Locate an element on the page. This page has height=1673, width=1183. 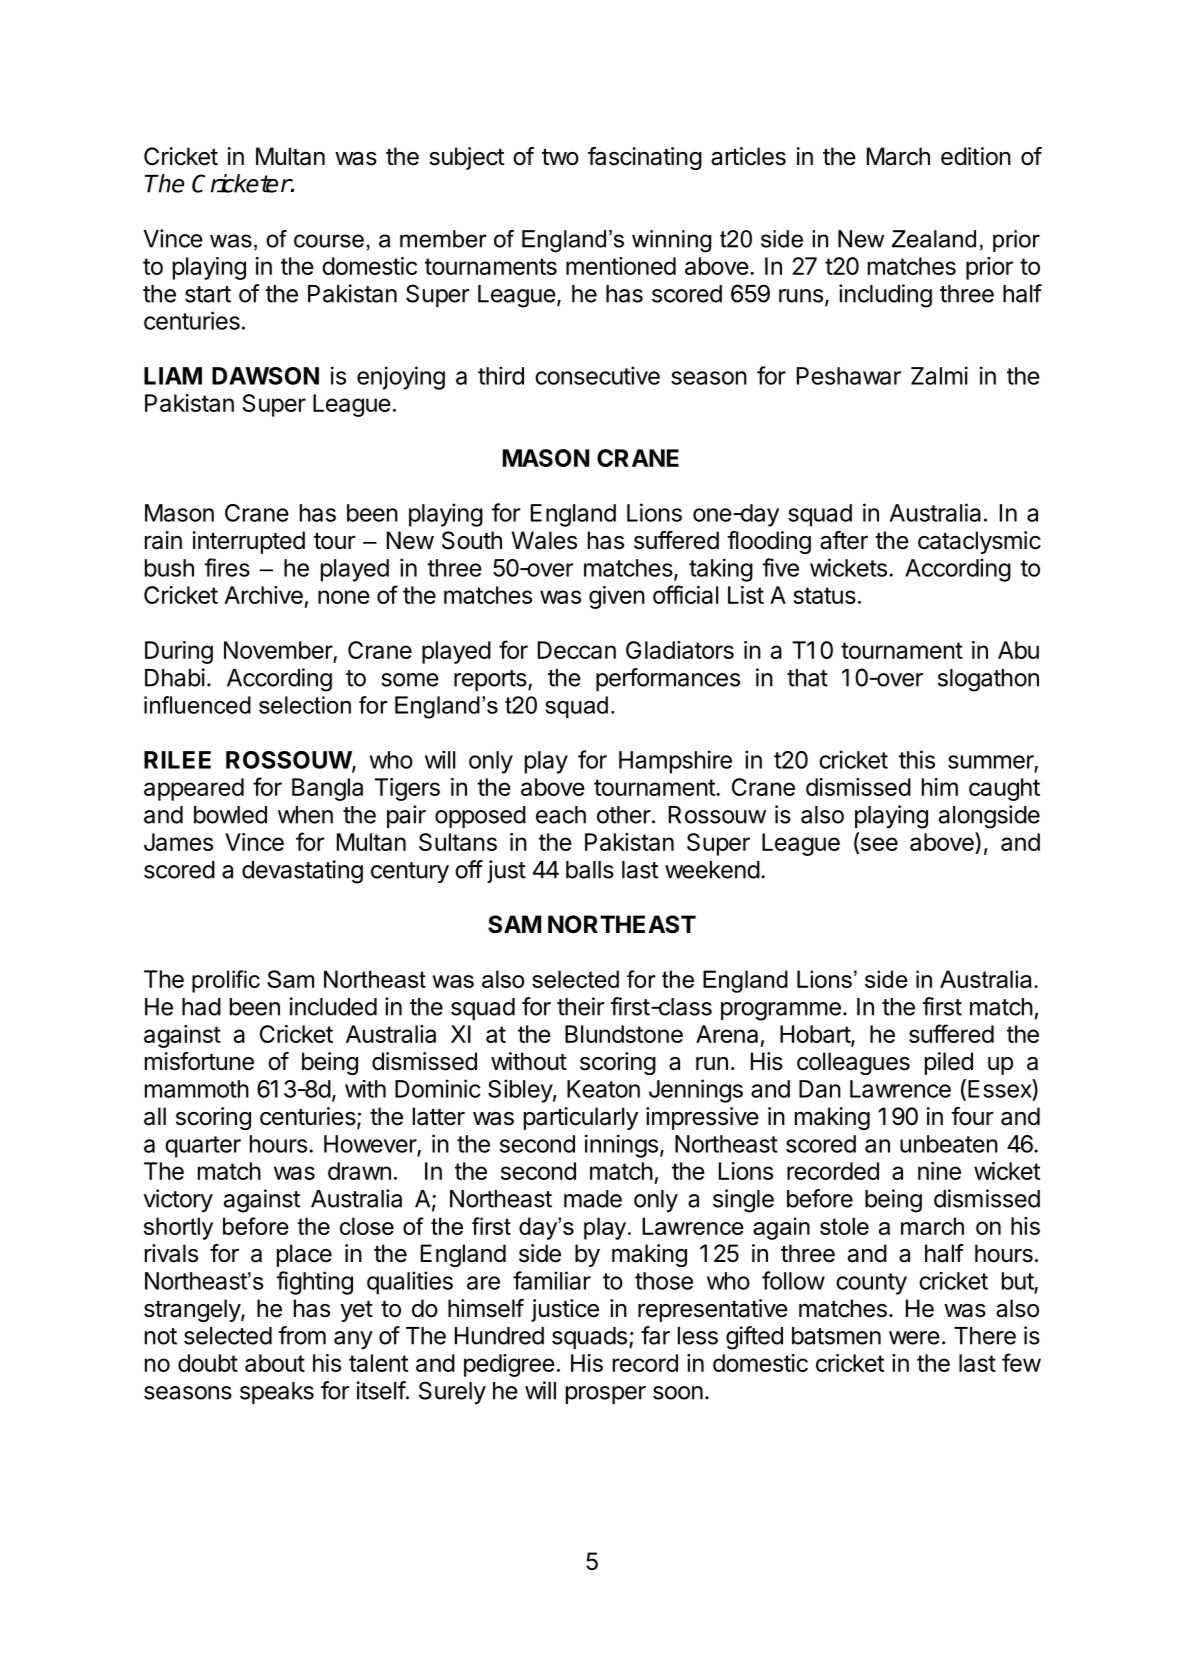
course is located at coordinates (329, 241).
